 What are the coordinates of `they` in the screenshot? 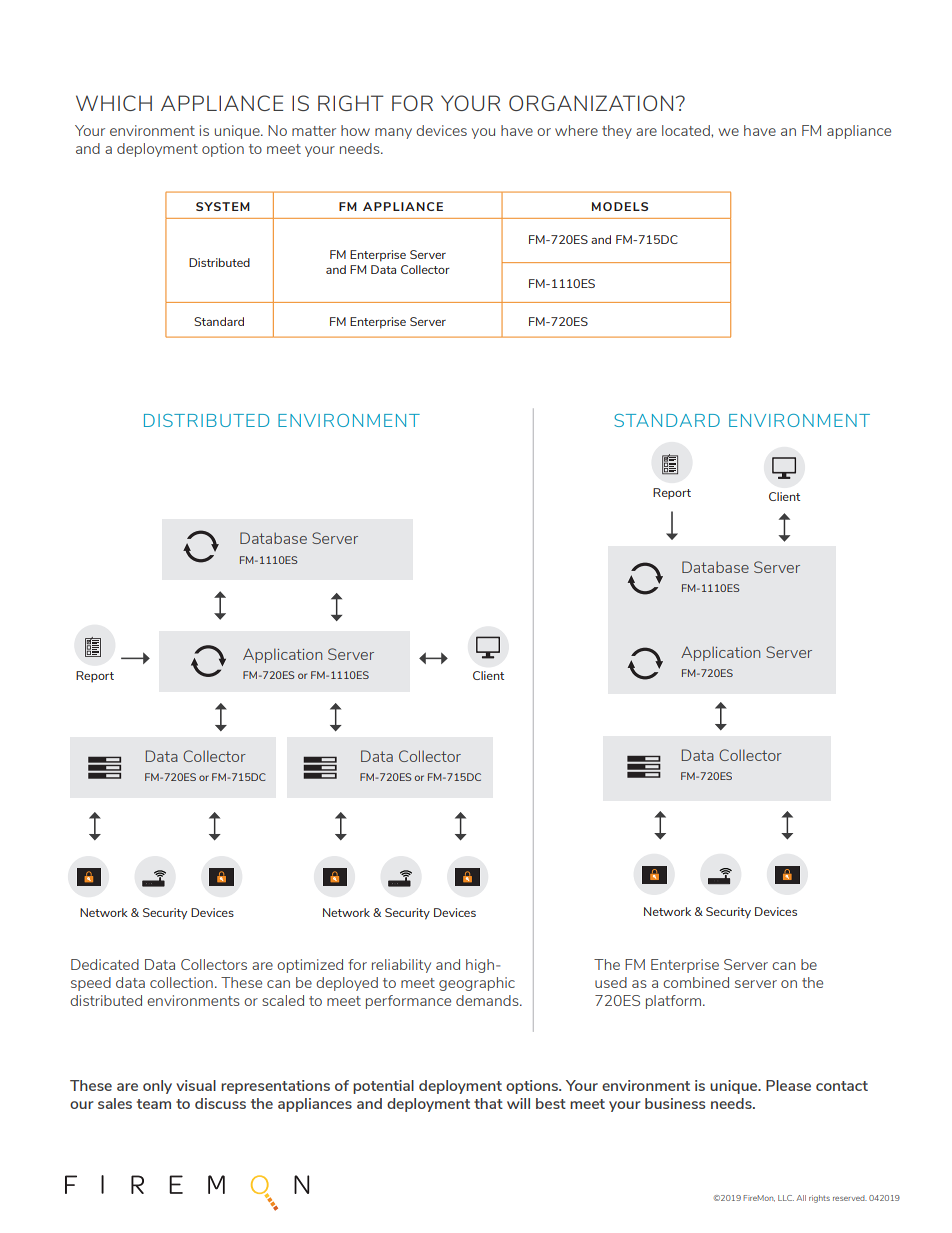 It's located at (617, 132).
